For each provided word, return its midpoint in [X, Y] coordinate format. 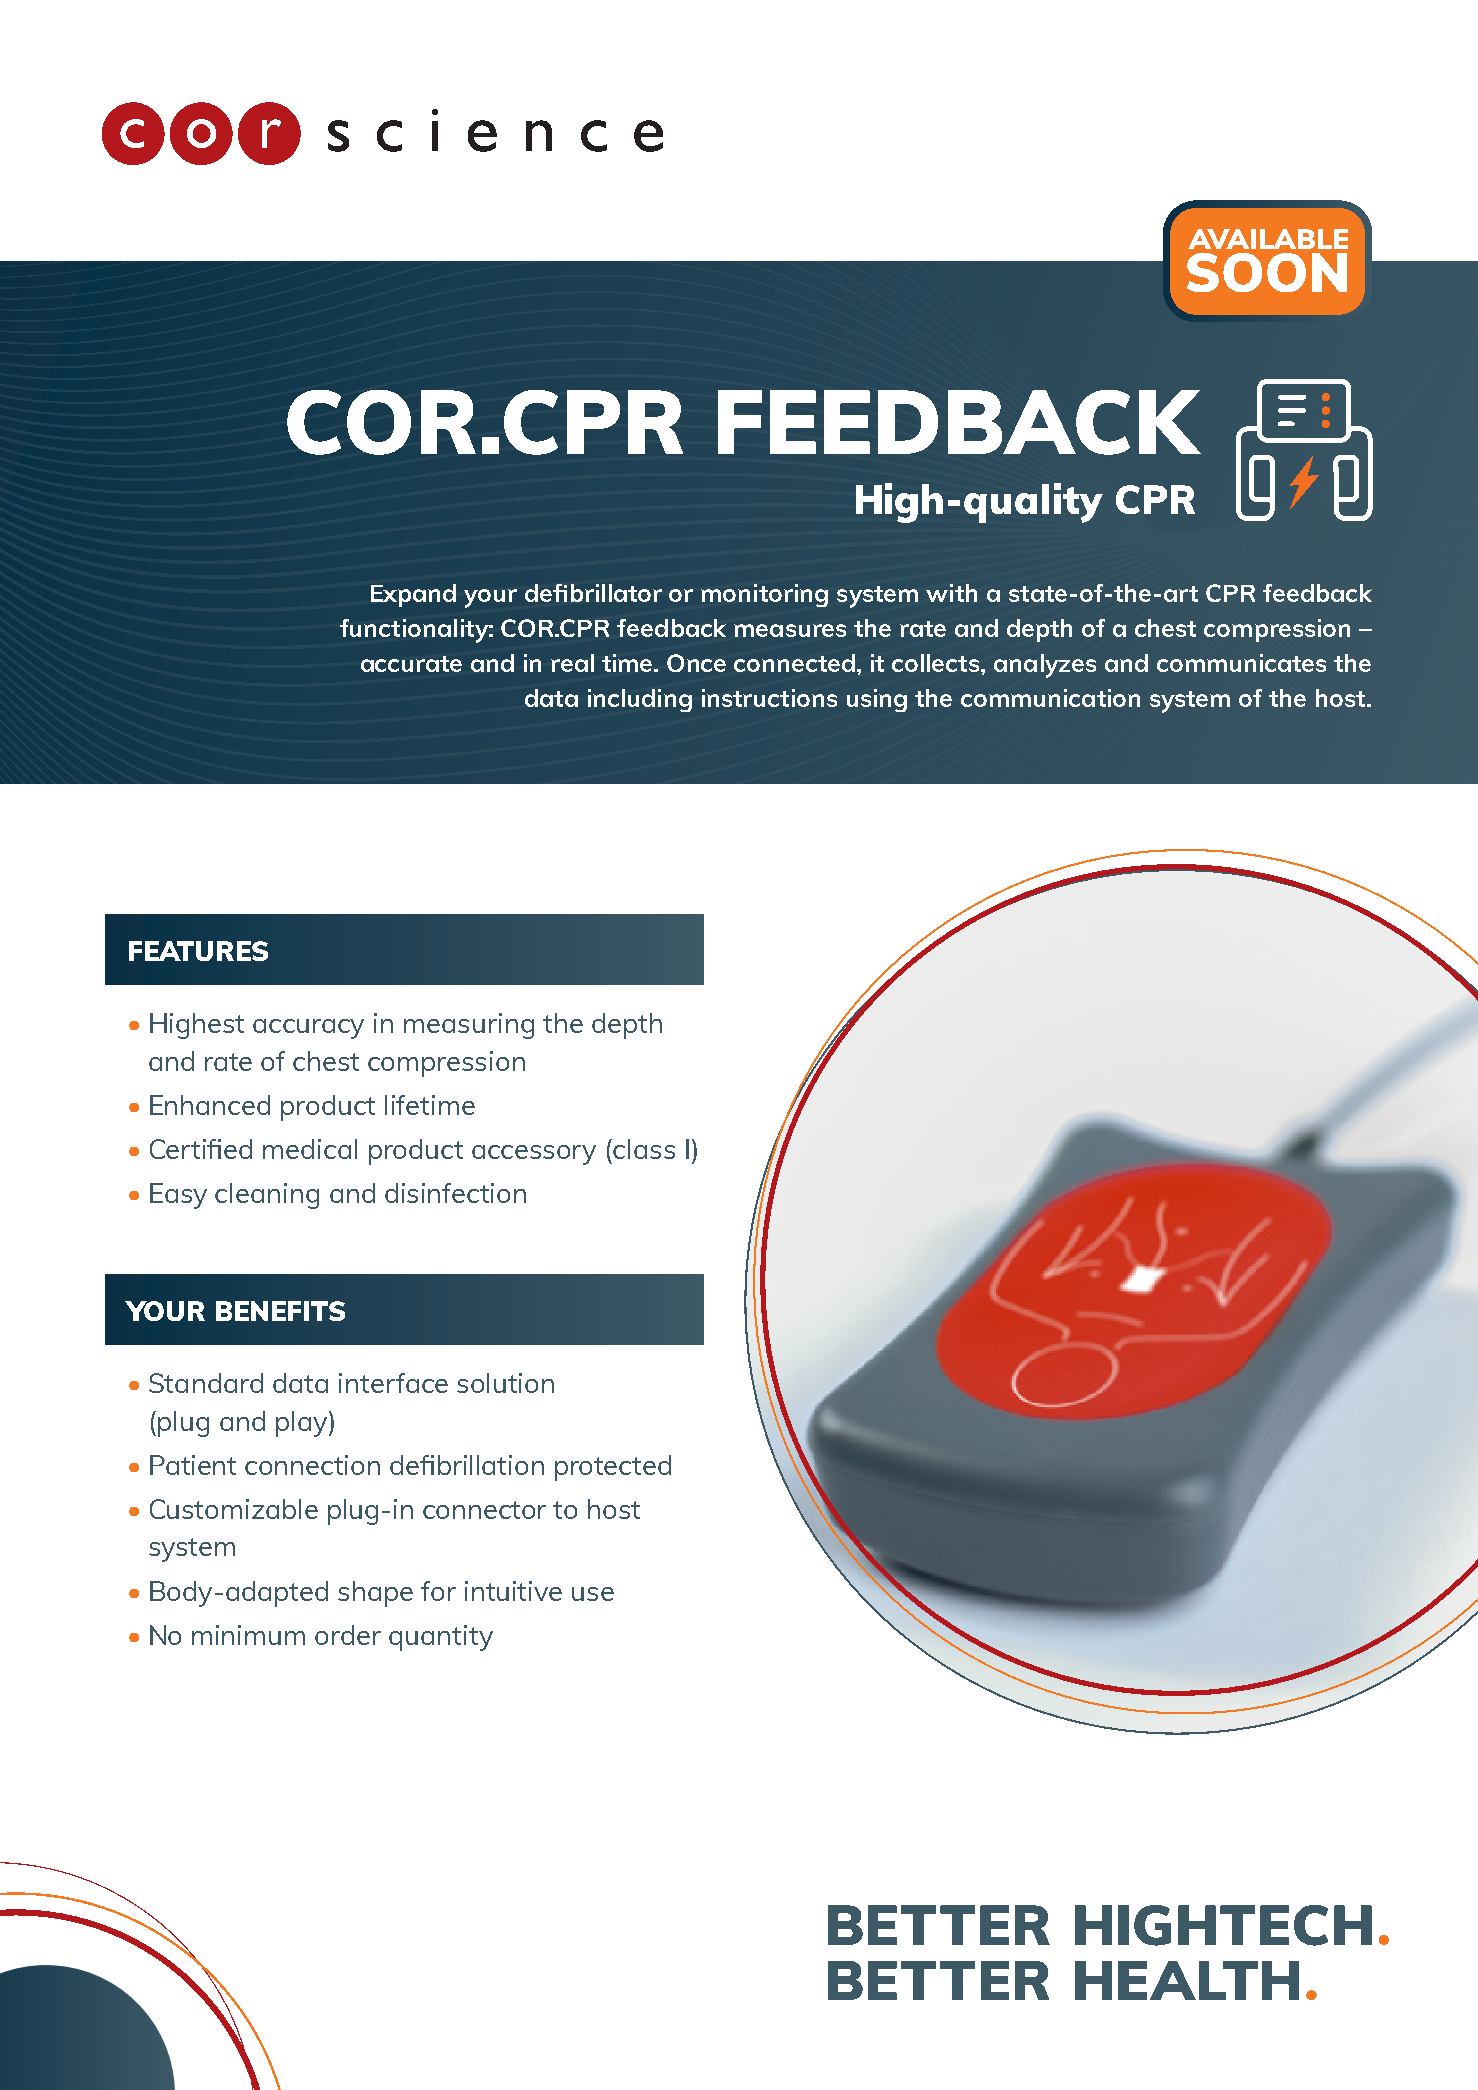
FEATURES [198, 951]
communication [1050, 698]
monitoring [764, 595]
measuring [469, 1026]
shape [375, 1594]
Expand [413, 595]
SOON [1267, 272]
